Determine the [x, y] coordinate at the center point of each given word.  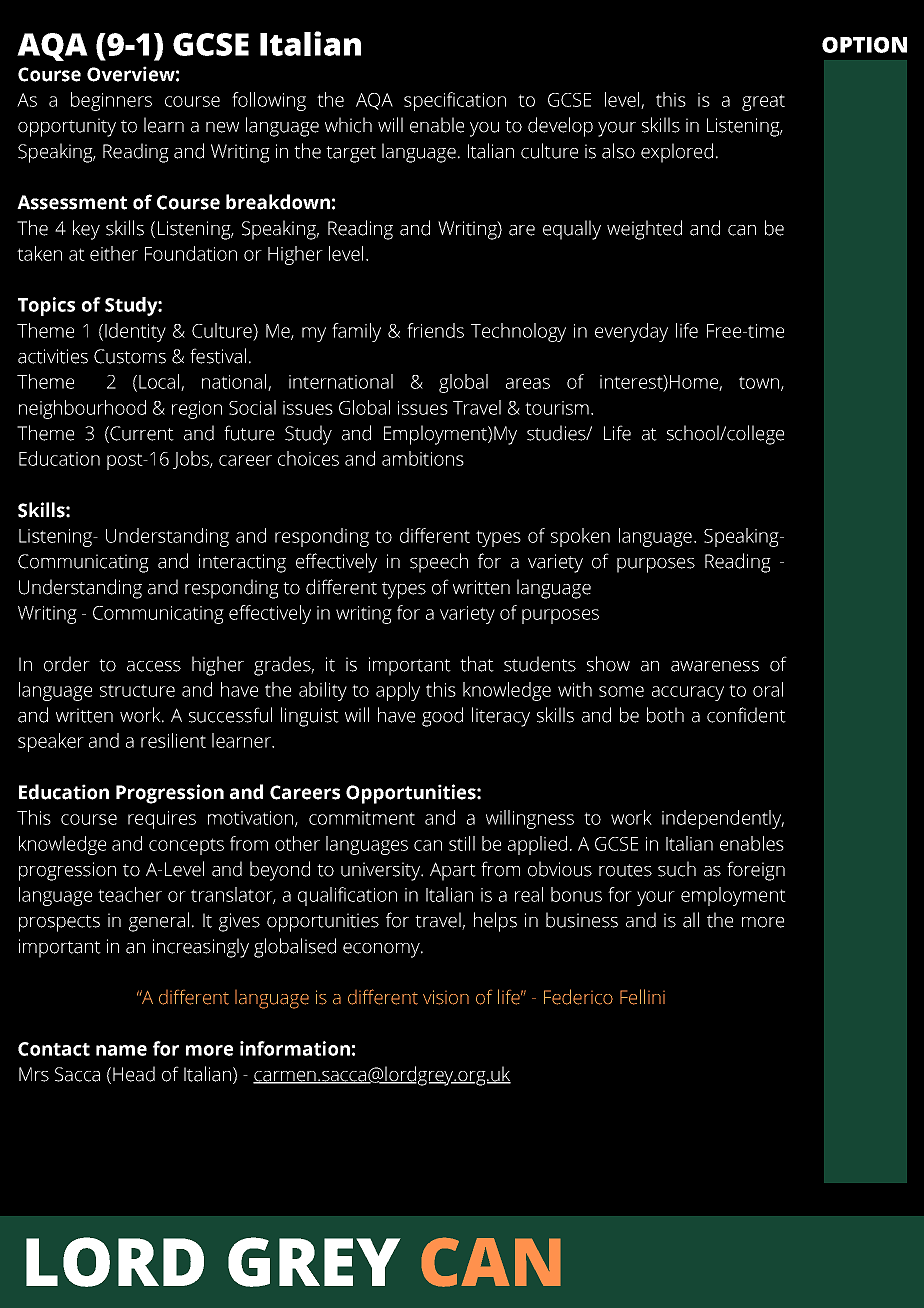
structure [137, 690]
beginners [111, 101]
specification [455, 101]
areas [528, 383]
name [121, 1050]
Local [160, 382]
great [763, 102]
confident [746, 715]
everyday [631, 332]
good [442, 717]
